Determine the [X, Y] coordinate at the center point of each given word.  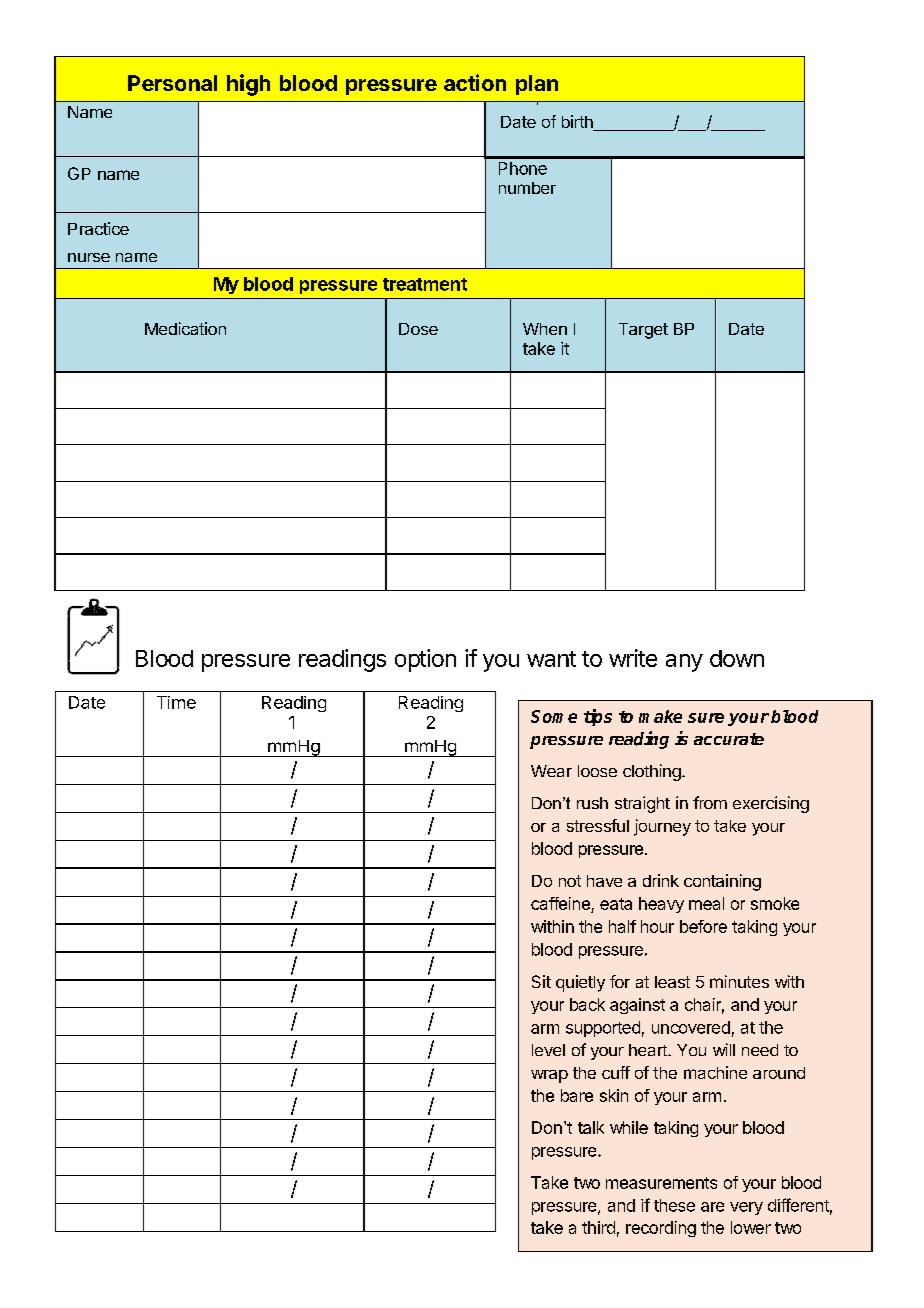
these [674, 1205]
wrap [549, 1076]
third [598, 1227]
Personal [172, 83]
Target [643, 331]
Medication [185, 328]
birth [578, 123]
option [425, 660]
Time [176, 702]
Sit [541, 981]
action [475, 82]
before [703, 926]
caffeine [560, 903]
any [684, 663]
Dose [418, 329]
